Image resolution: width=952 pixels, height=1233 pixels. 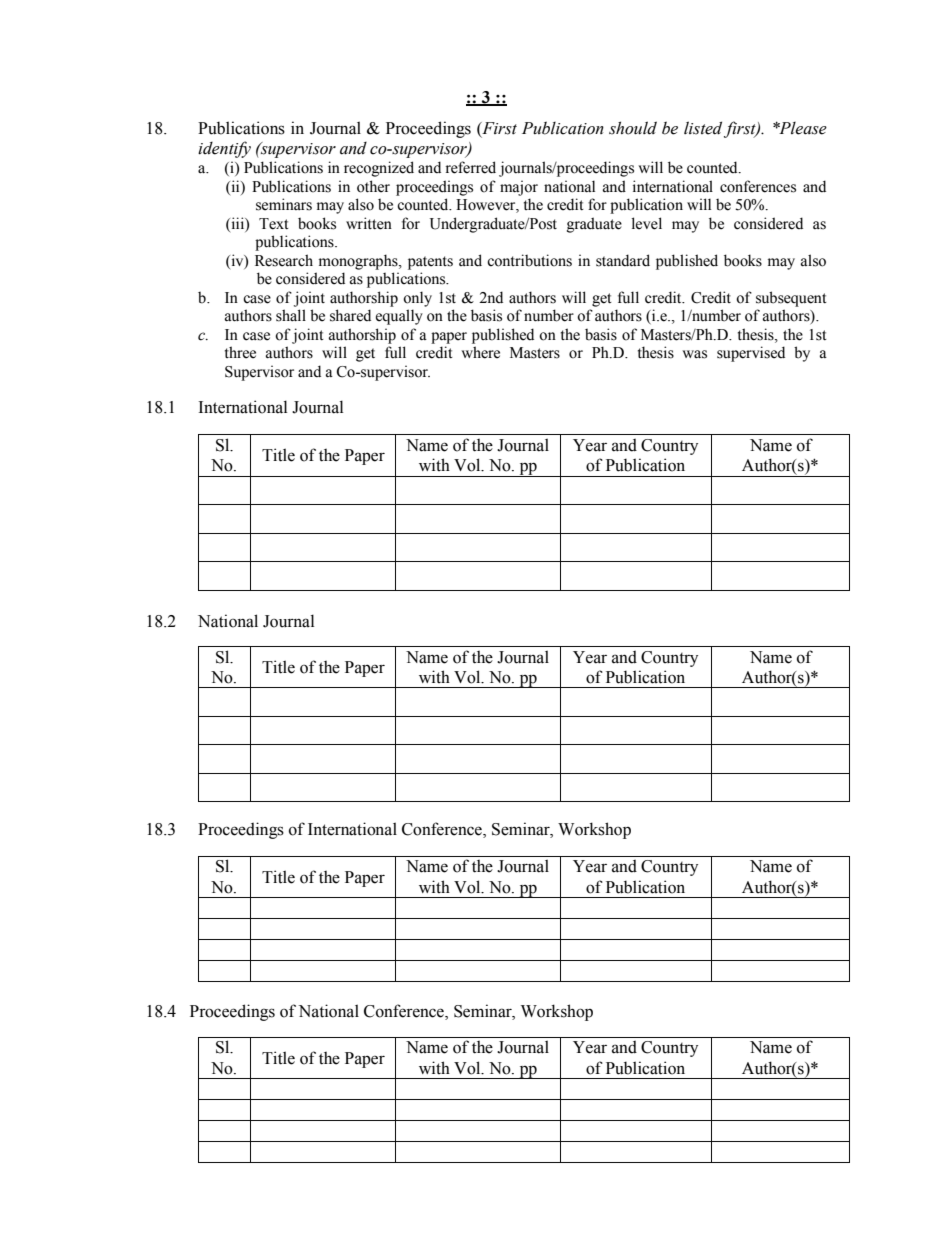 I want to click on should, so click(x=633, y=128).
